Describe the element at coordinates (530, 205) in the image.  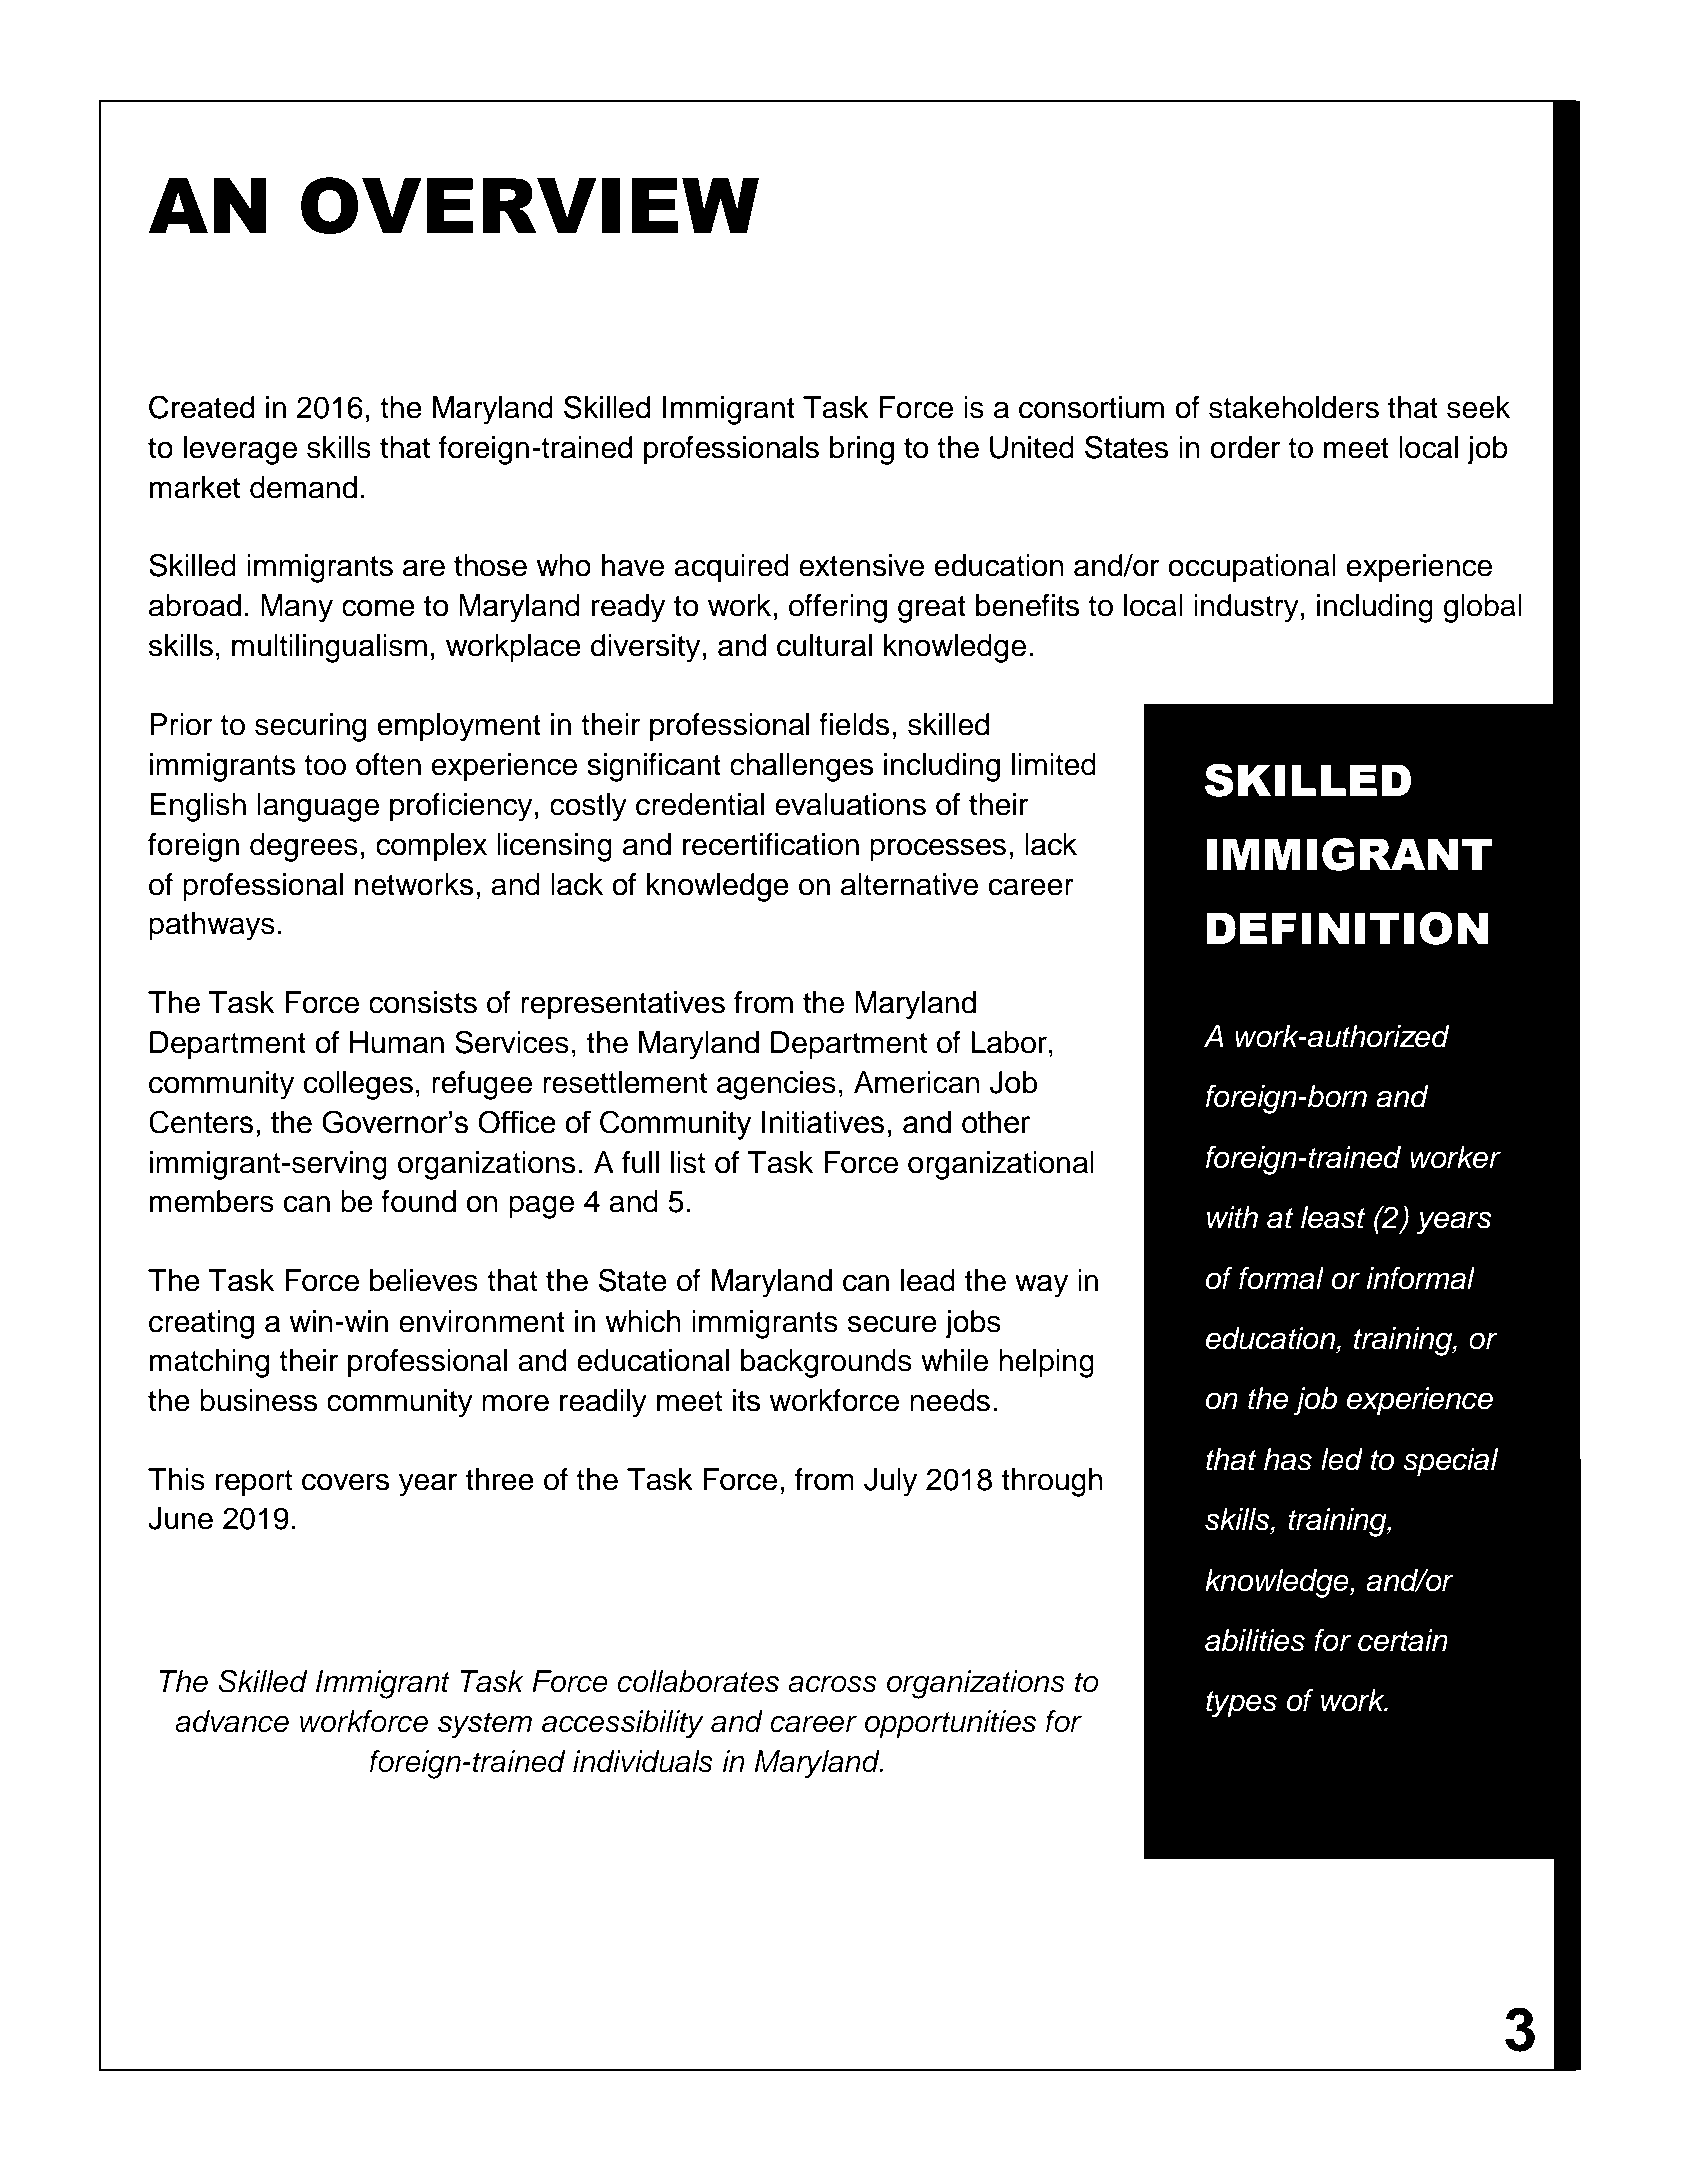
I see `OVERVIEW` at that location.
